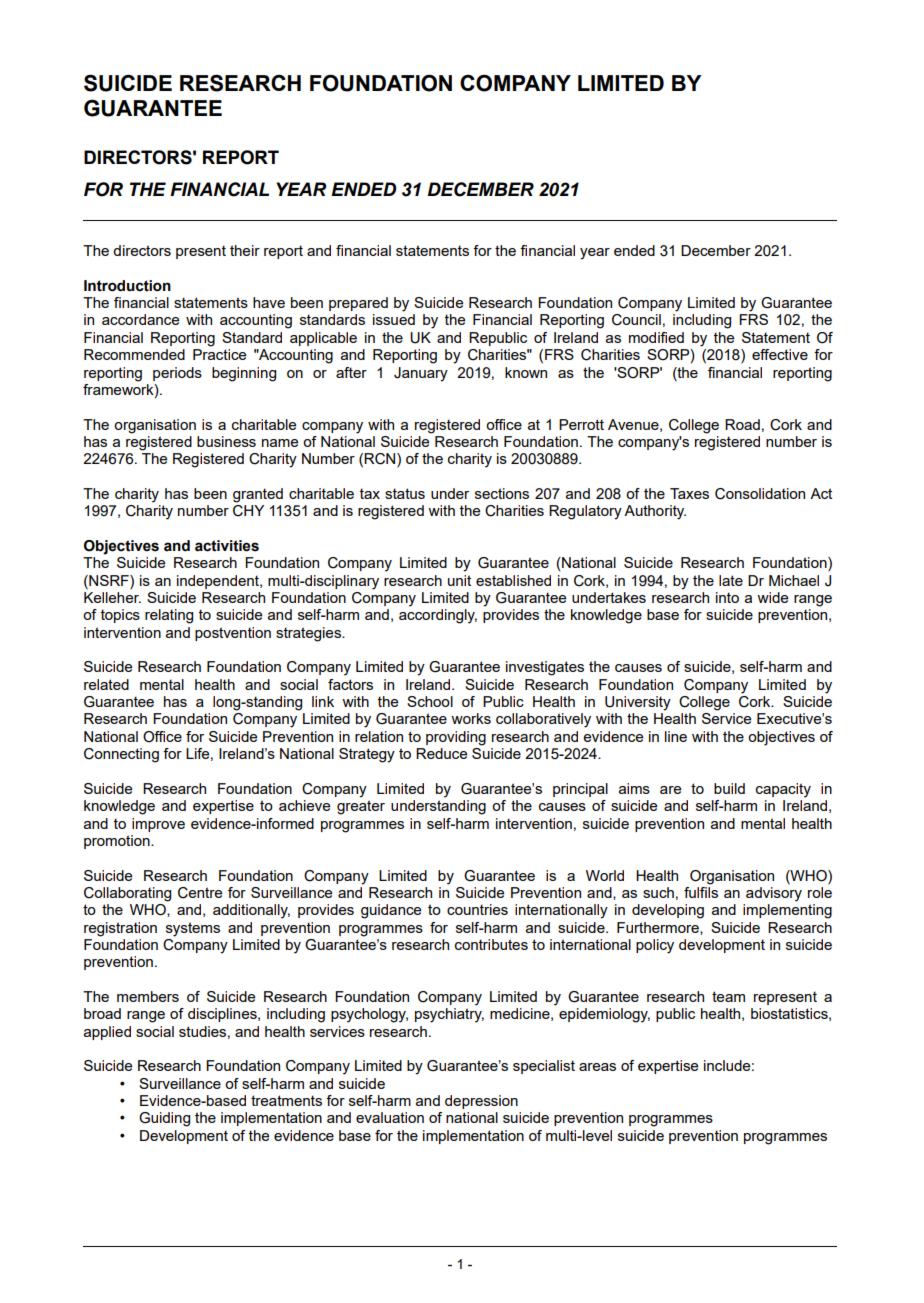 The image size is (924, 1303). What do you see at coordinates (394, 319) in the page?
I see `issued` at bounding box center [394, 319].
